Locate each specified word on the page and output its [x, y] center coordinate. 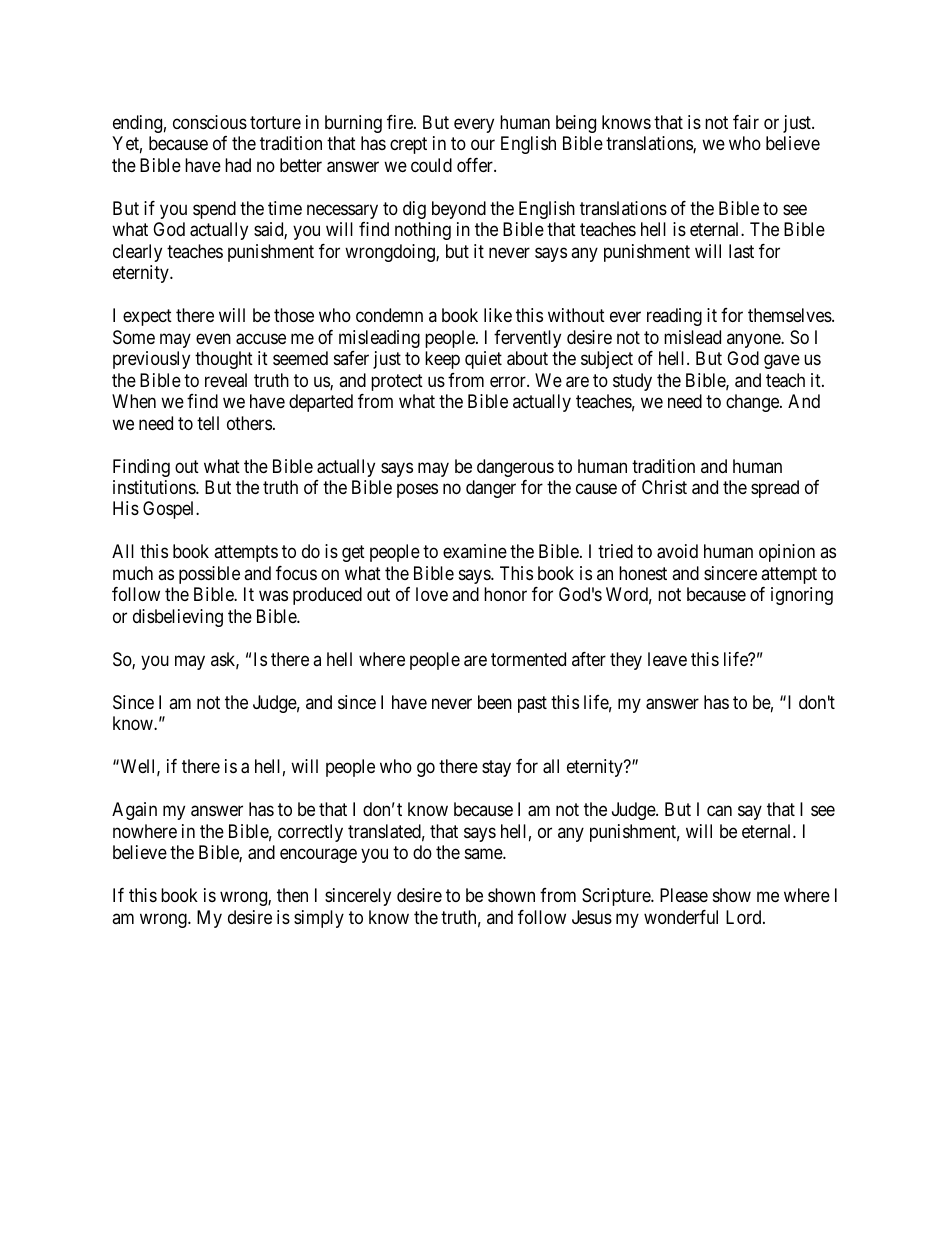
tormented [528, 659]
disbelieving [178, 618]
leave [667, 659]
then [292, 895]
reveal [226, 380]
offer [476, 165]
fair [746, 122]
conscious [210, 122]
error [509, 381]
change [753, 403]
